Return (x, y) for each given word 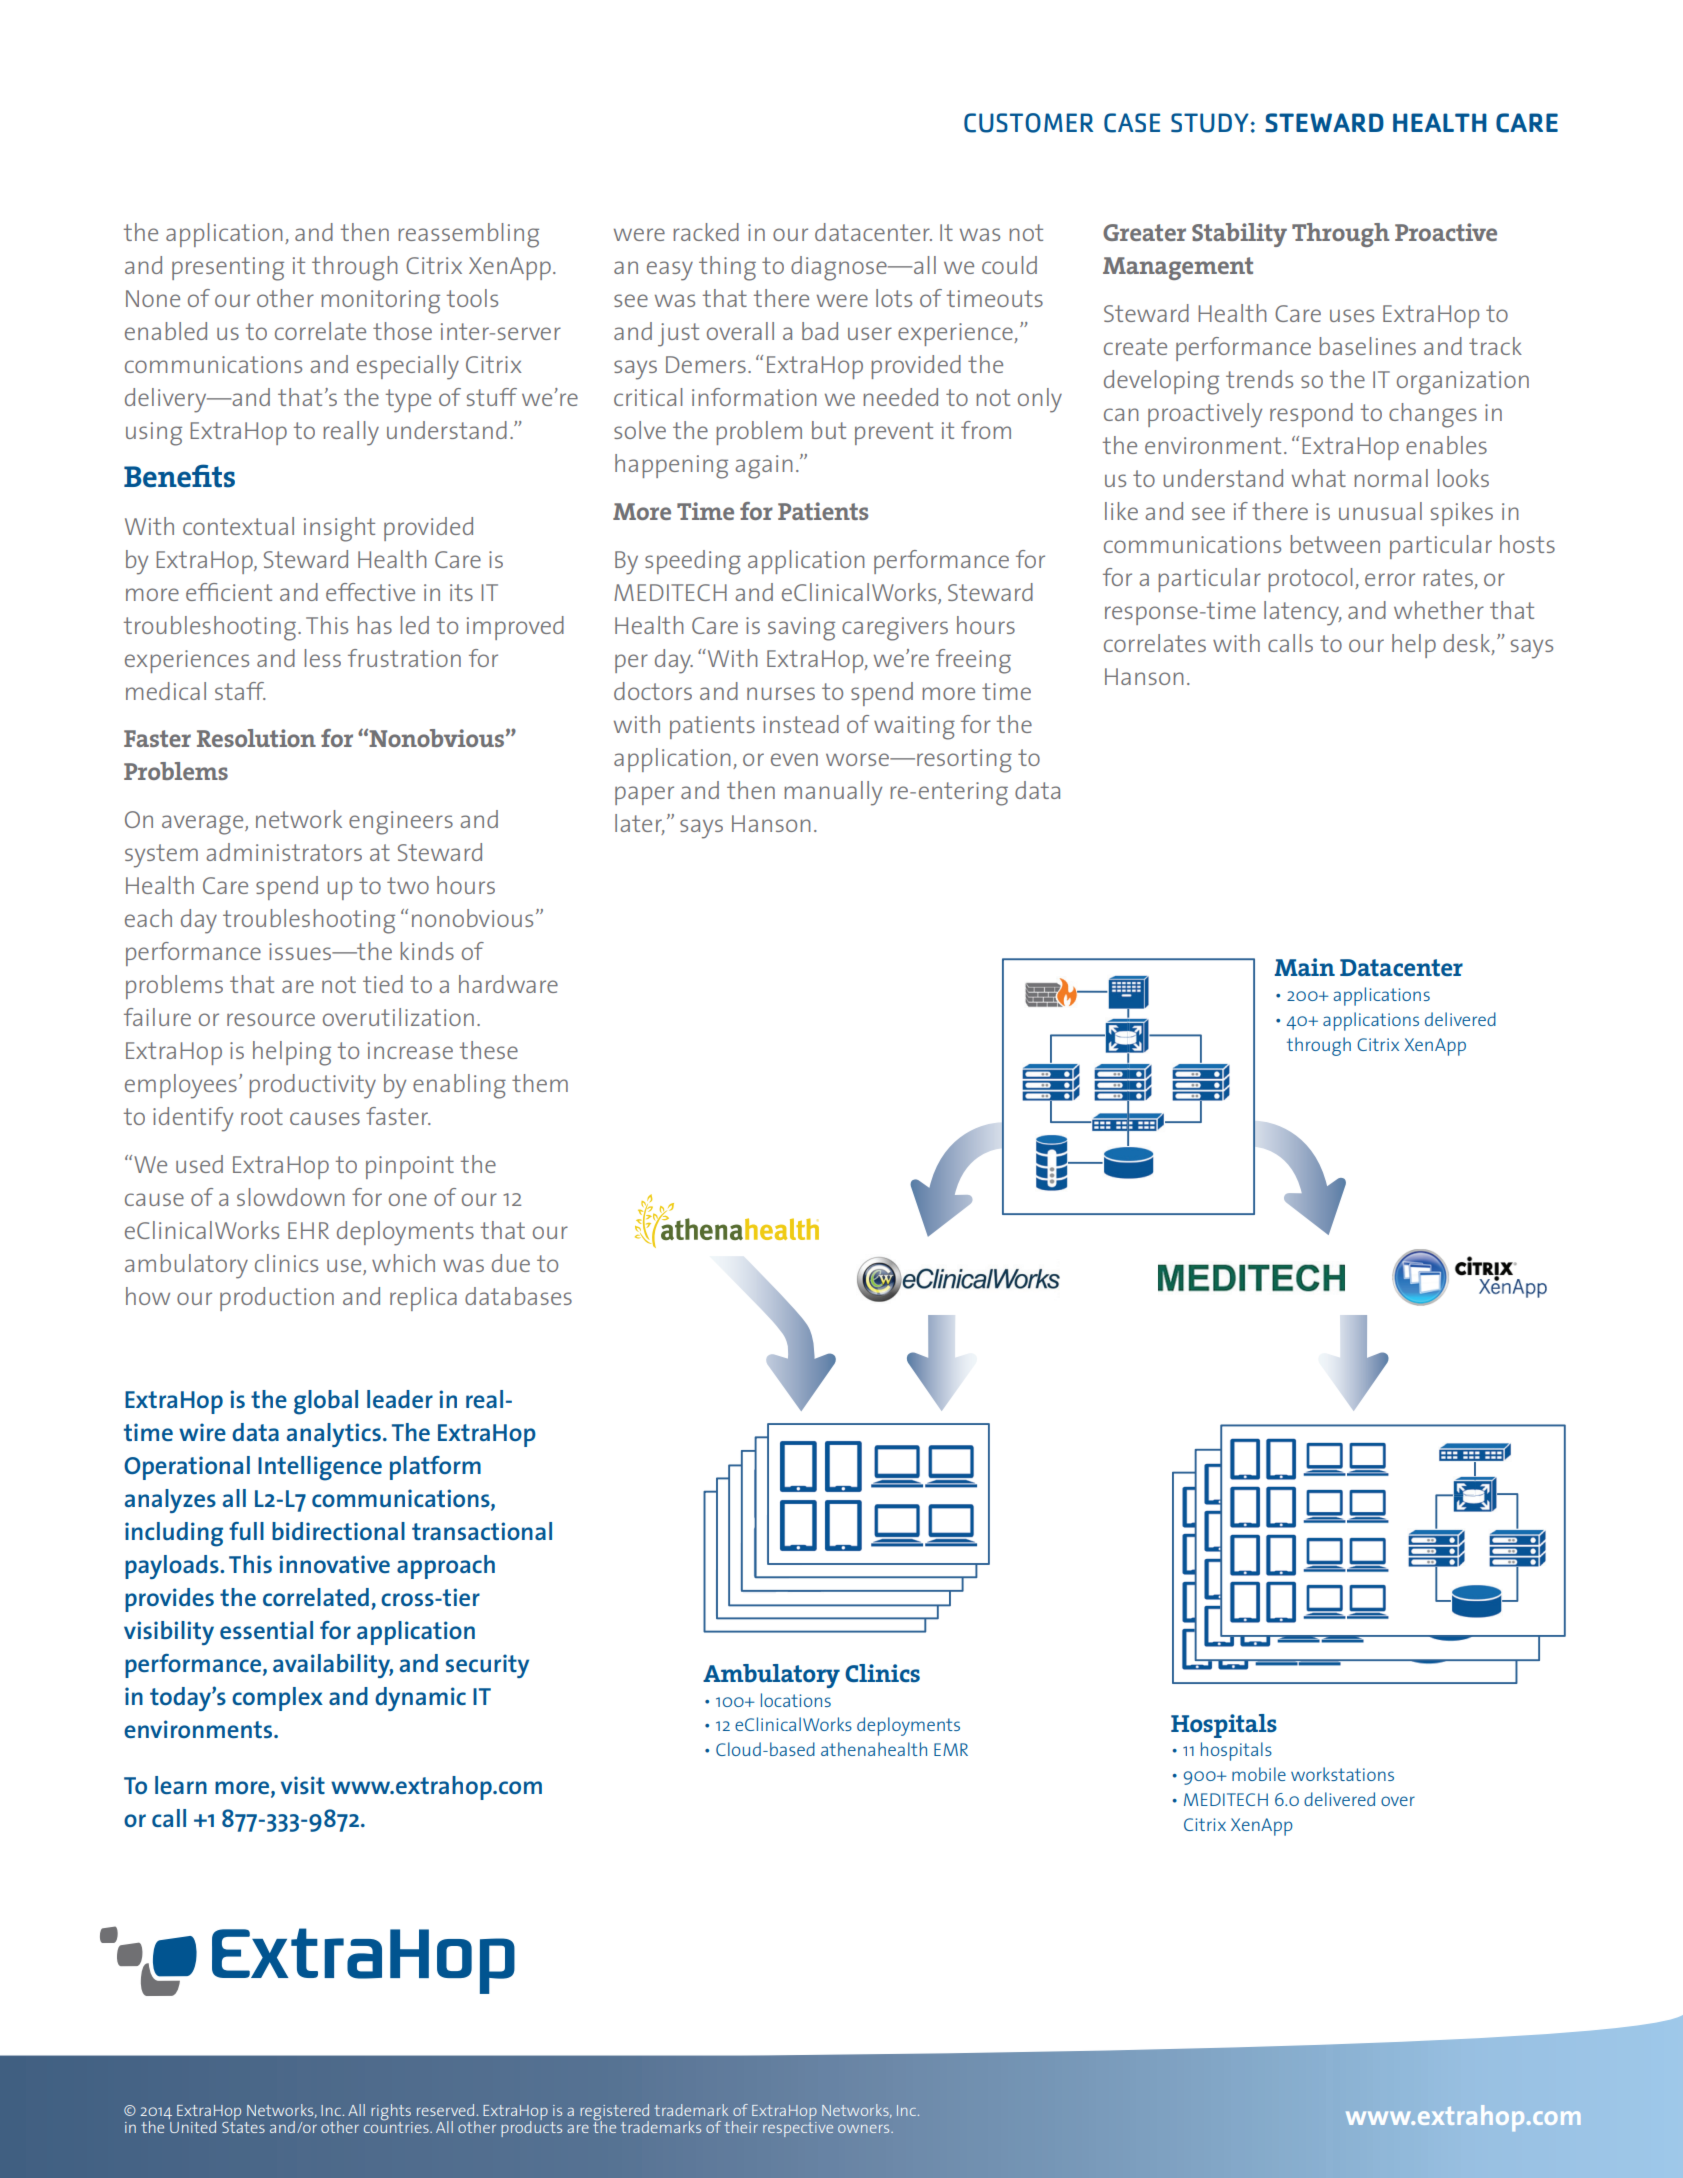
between (1335, 544)
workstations (1342, 1774)
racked (706, 232)
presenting (228, 269)
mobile (1259, 1774)
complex (277, 1699)
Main (1305, 967)
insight (339, 529)
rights (392, 2113)
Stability (1239, 235)
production (277, 1299)
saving (801, 629)
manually (833, 793)
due (511, 1263)
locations (796, 1700)
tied (383, 984)
